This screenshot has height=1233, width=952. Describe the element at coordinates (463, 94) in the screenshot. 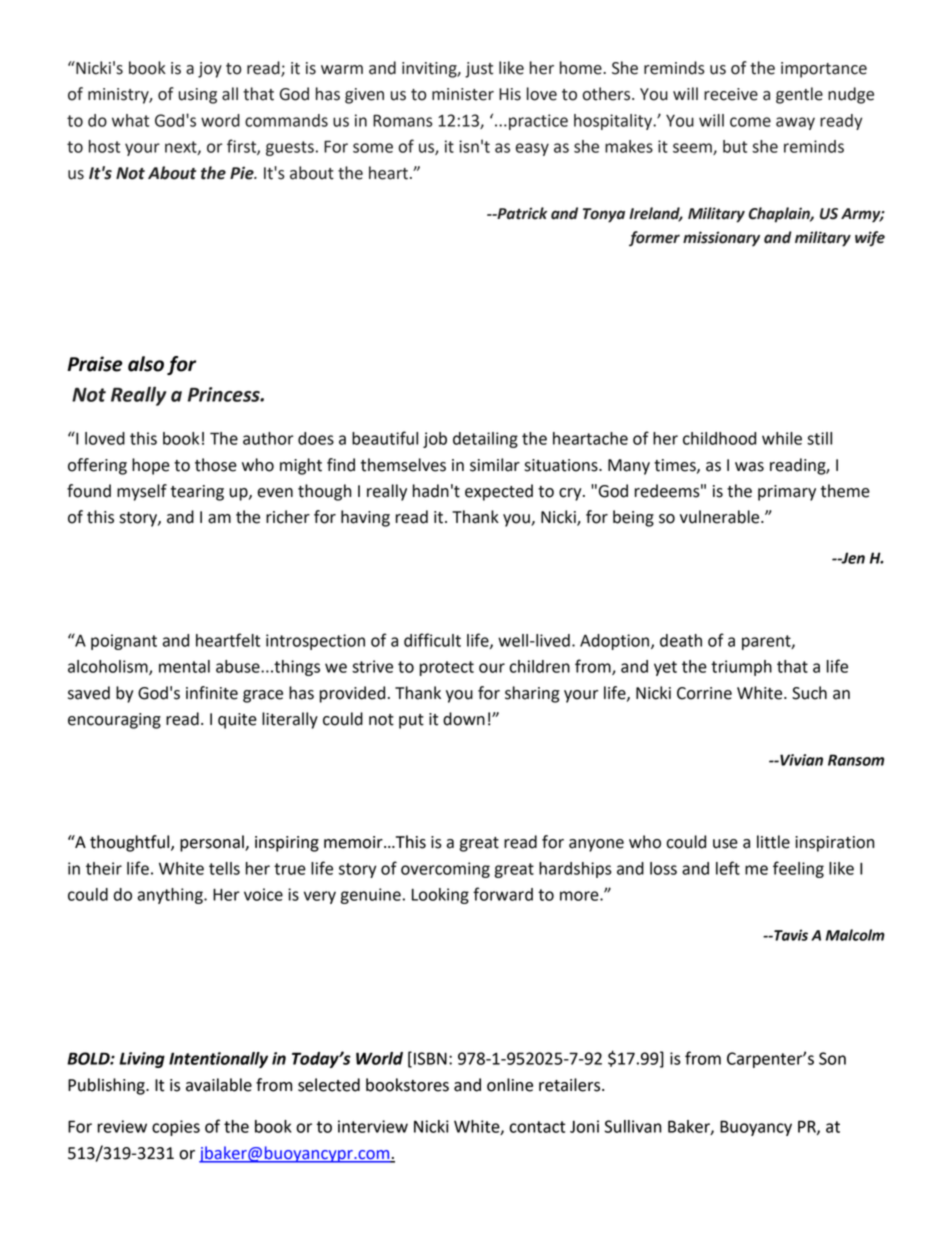

I see `minister` at that location.
